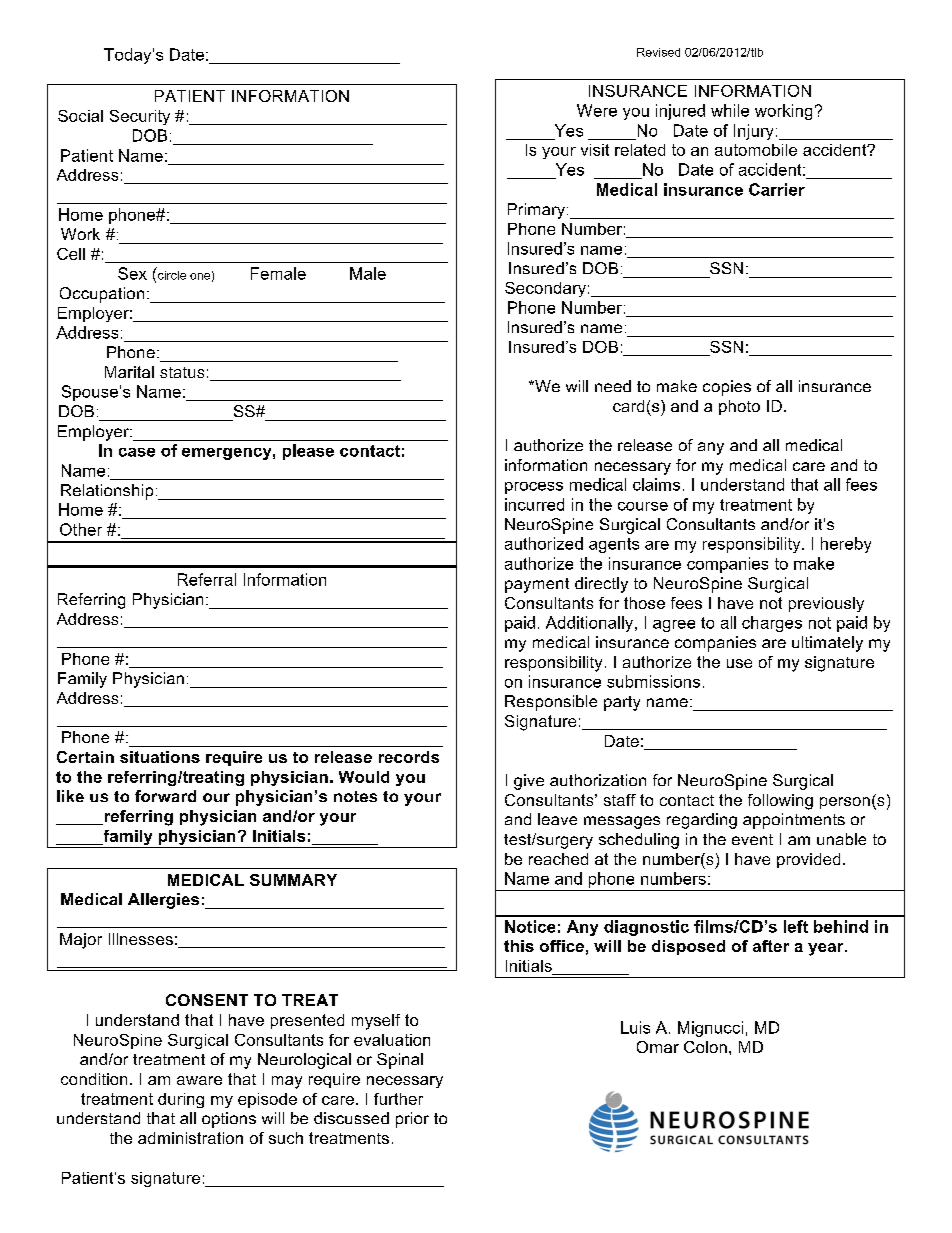 The image size is (952, 1233). I want to click on while, so click(730, 110).
